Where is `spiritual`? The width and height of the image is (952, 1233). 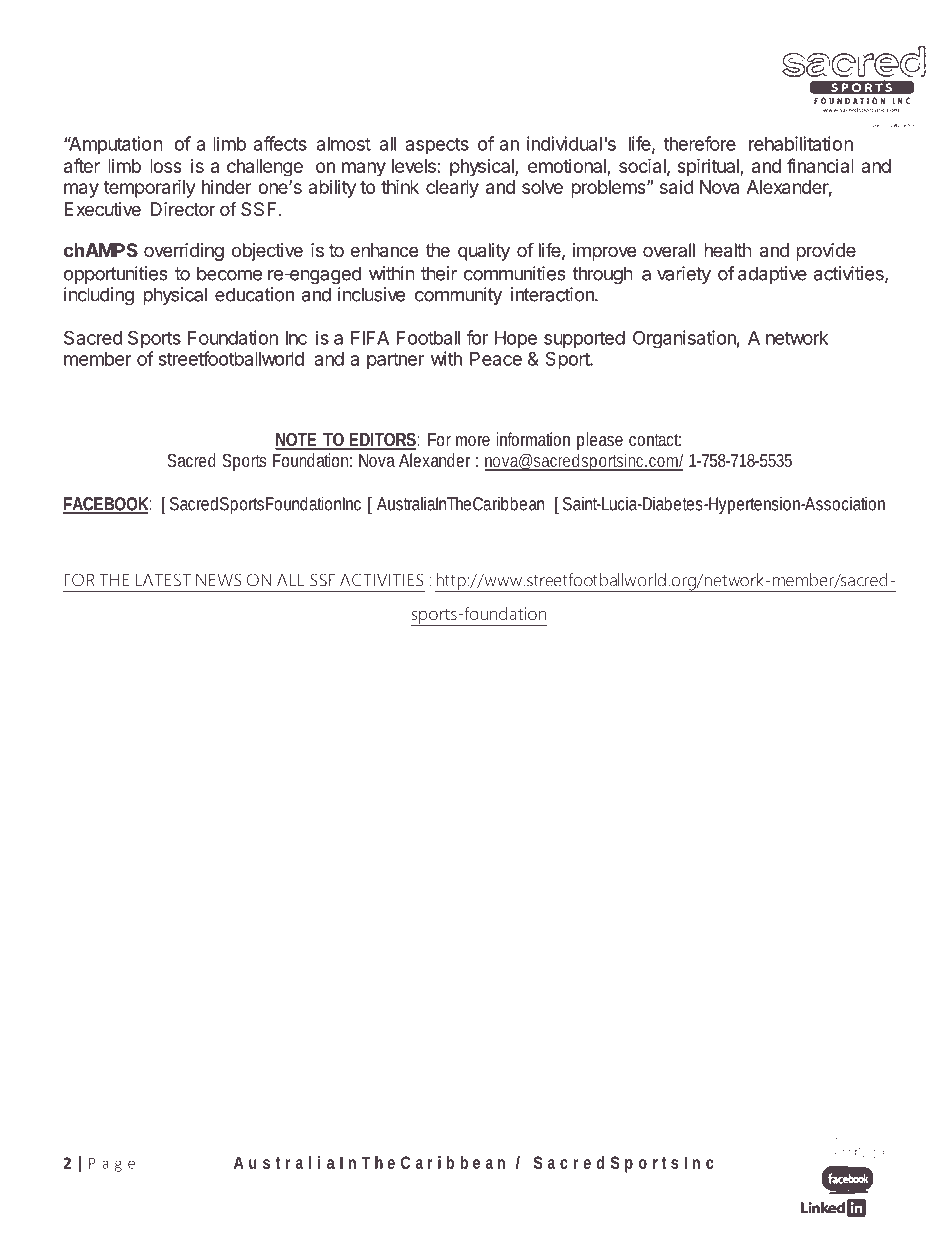 spiritual is located at coordinates (709, 167).
